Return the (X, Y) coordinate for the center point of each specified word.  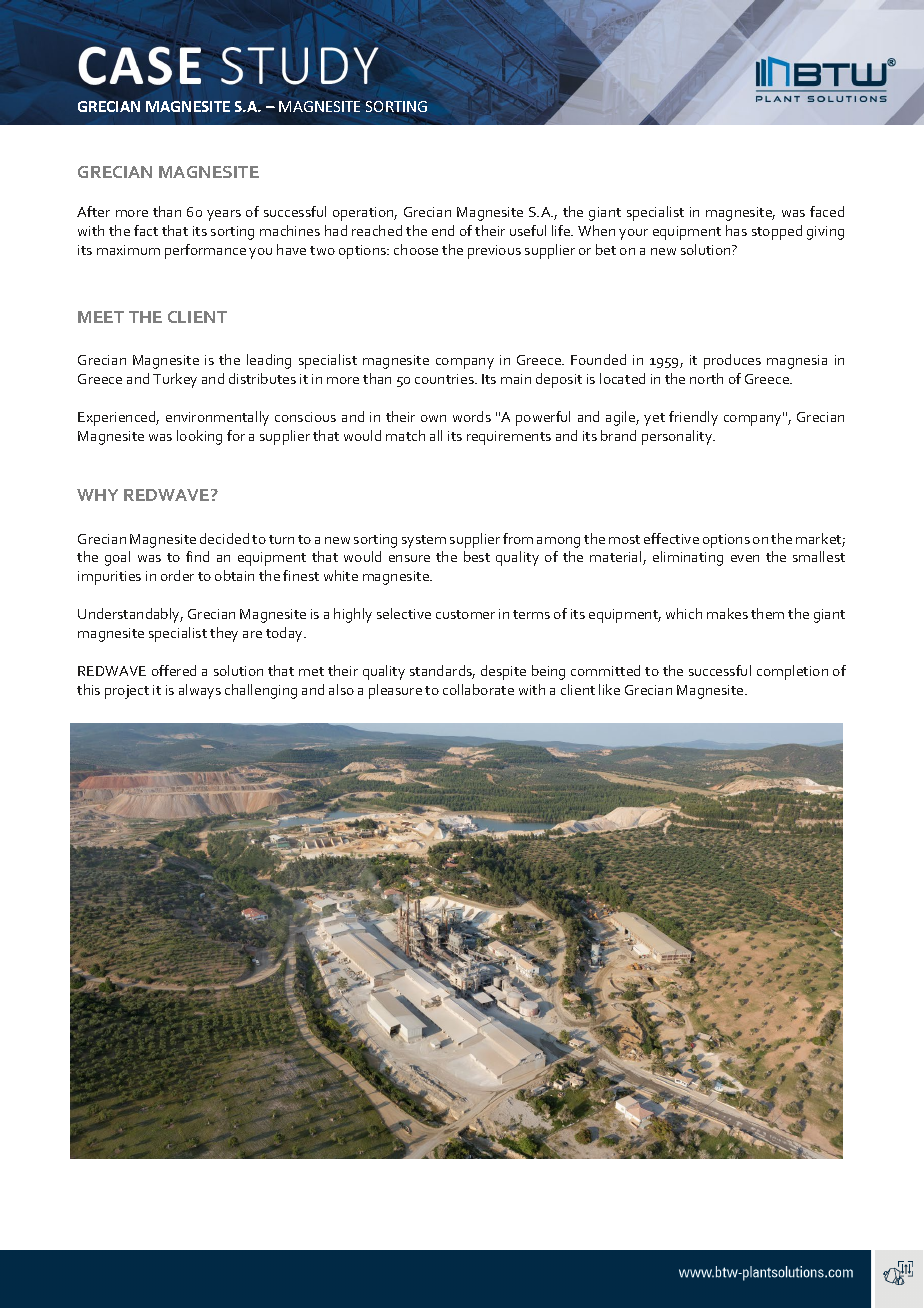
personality (678, 437)
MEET (101, 317)
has (736, 230)
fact (146, 230)
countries (445, 379)
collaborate (478, 689)
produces (732, 361)
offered (174, 670)
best (477, 556)
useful (528, 230)
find (197, 556)
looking (199, 437)
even (745, 558)
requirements (509, 438)
